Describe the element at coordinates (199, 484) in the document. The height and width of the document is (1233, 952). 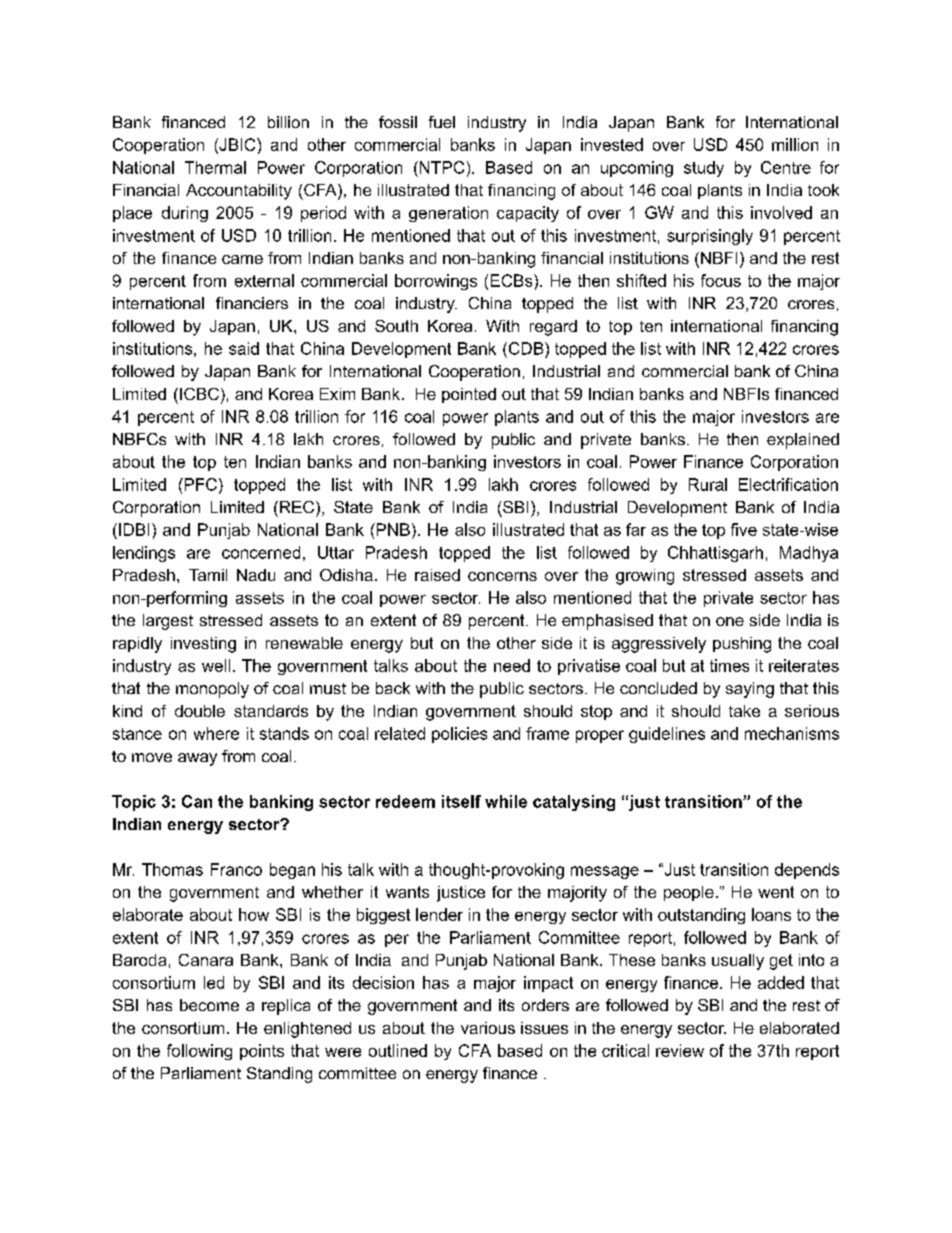
I see `PFC` at that location.
